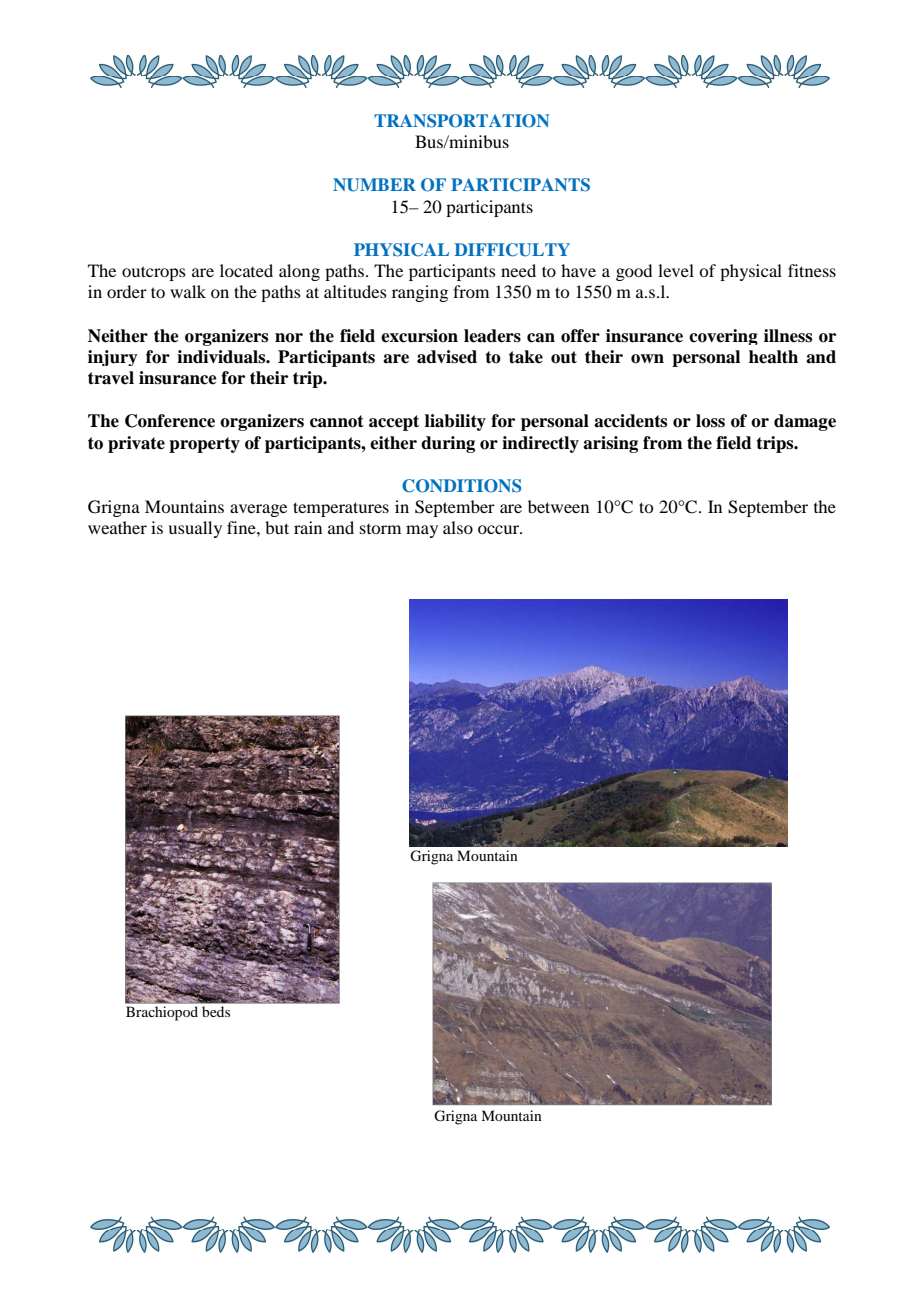  What do you see at coordinates (216, 1011) in the screenshot?
I see `beds` at bounding box center [216, 1011].
